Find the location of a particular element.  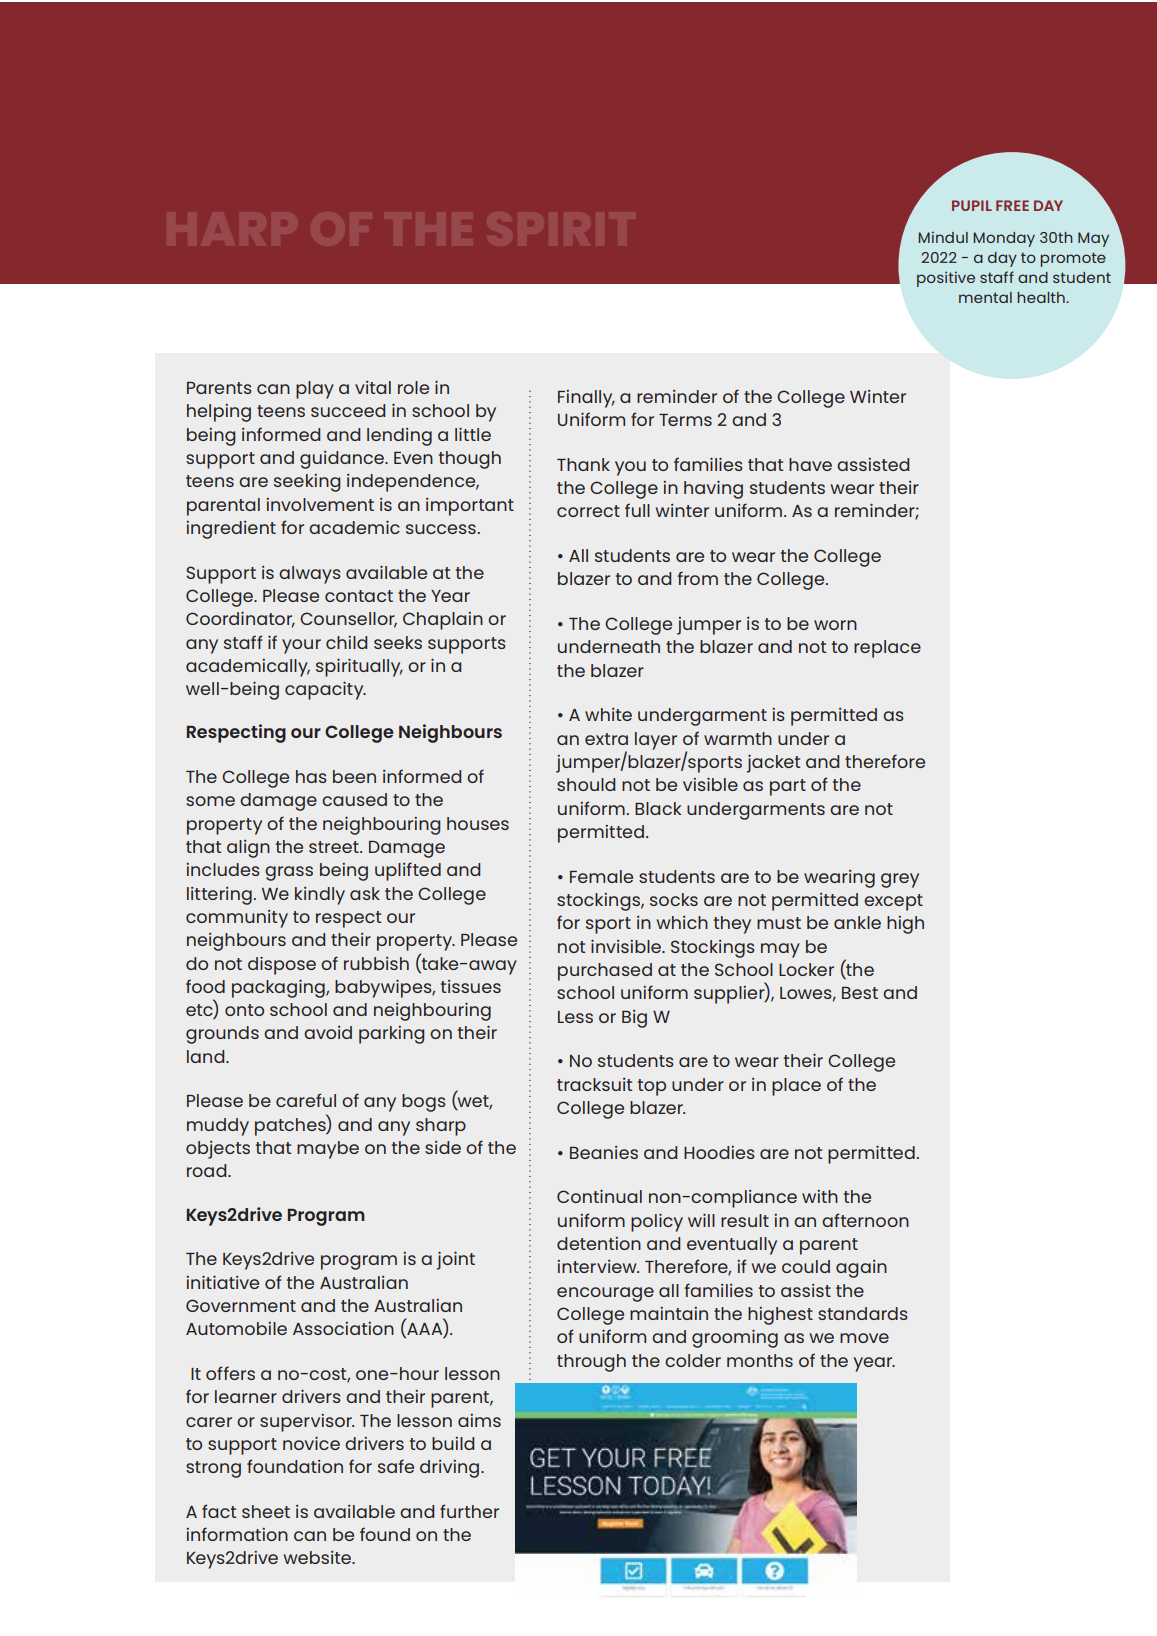

Monday is located at coordinates (1004, 239).
